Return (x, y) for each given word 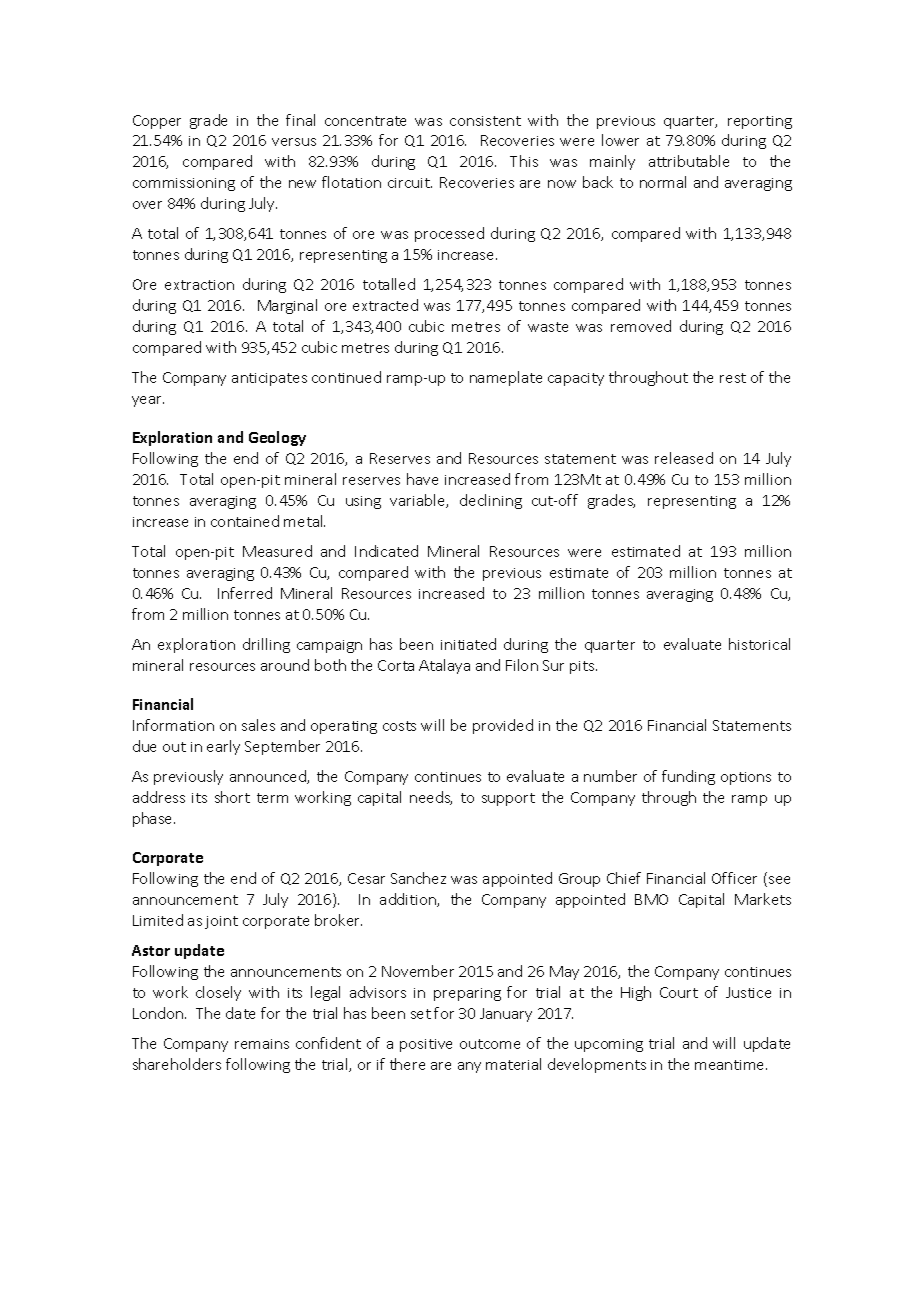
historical (759, 644)
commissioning (184, 184)
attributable (689, 161)
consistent (485, 121)
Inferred (245, 593)
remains (262, 1044)
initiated (468, 644)
